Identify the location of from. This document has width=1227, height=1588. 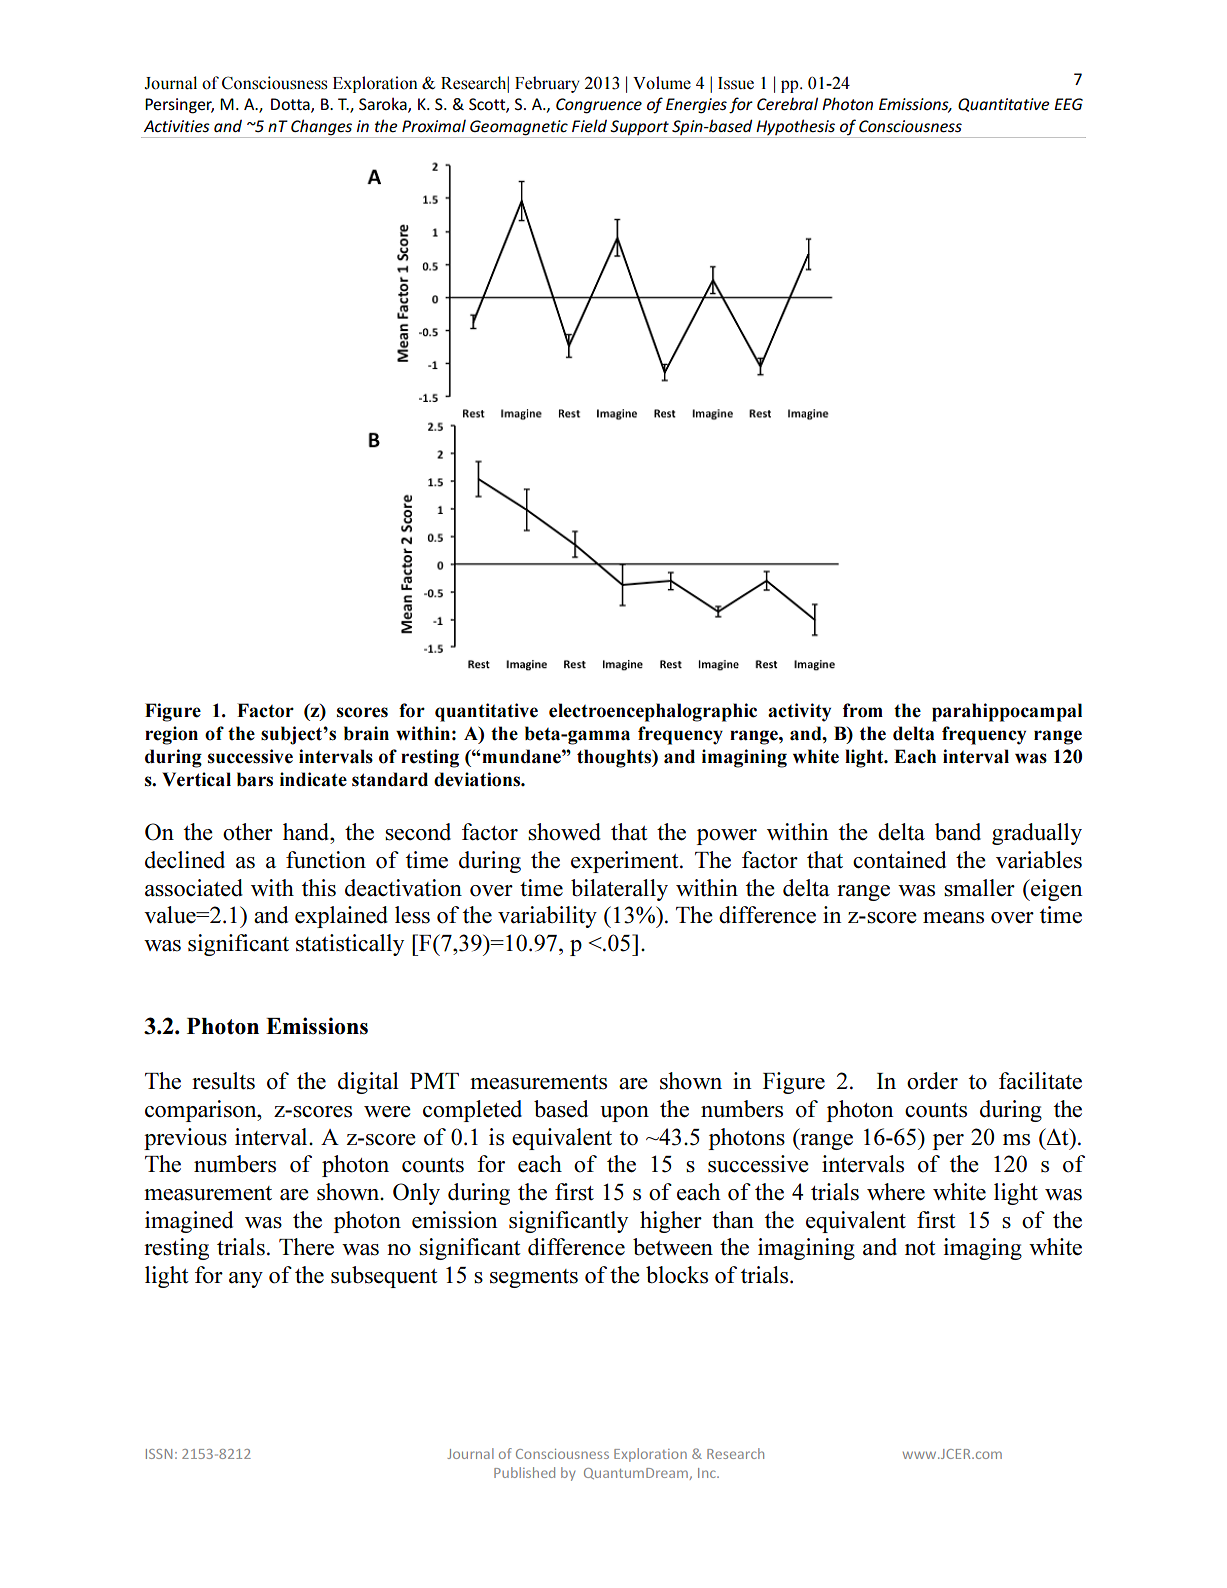
(863, 710).
